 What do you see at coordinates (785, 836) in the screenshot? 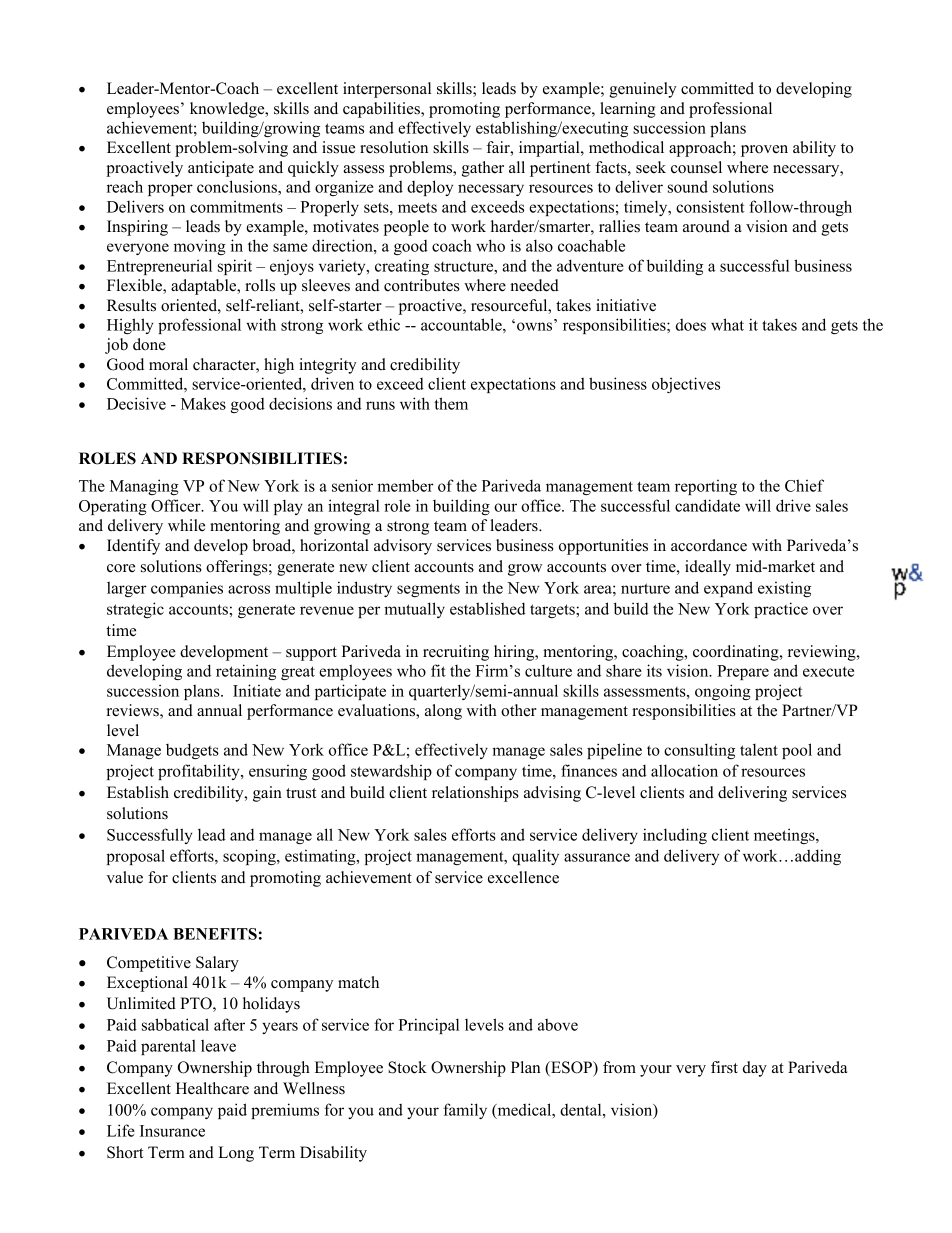
I see `meetings` at bounding box center [785, 836].
